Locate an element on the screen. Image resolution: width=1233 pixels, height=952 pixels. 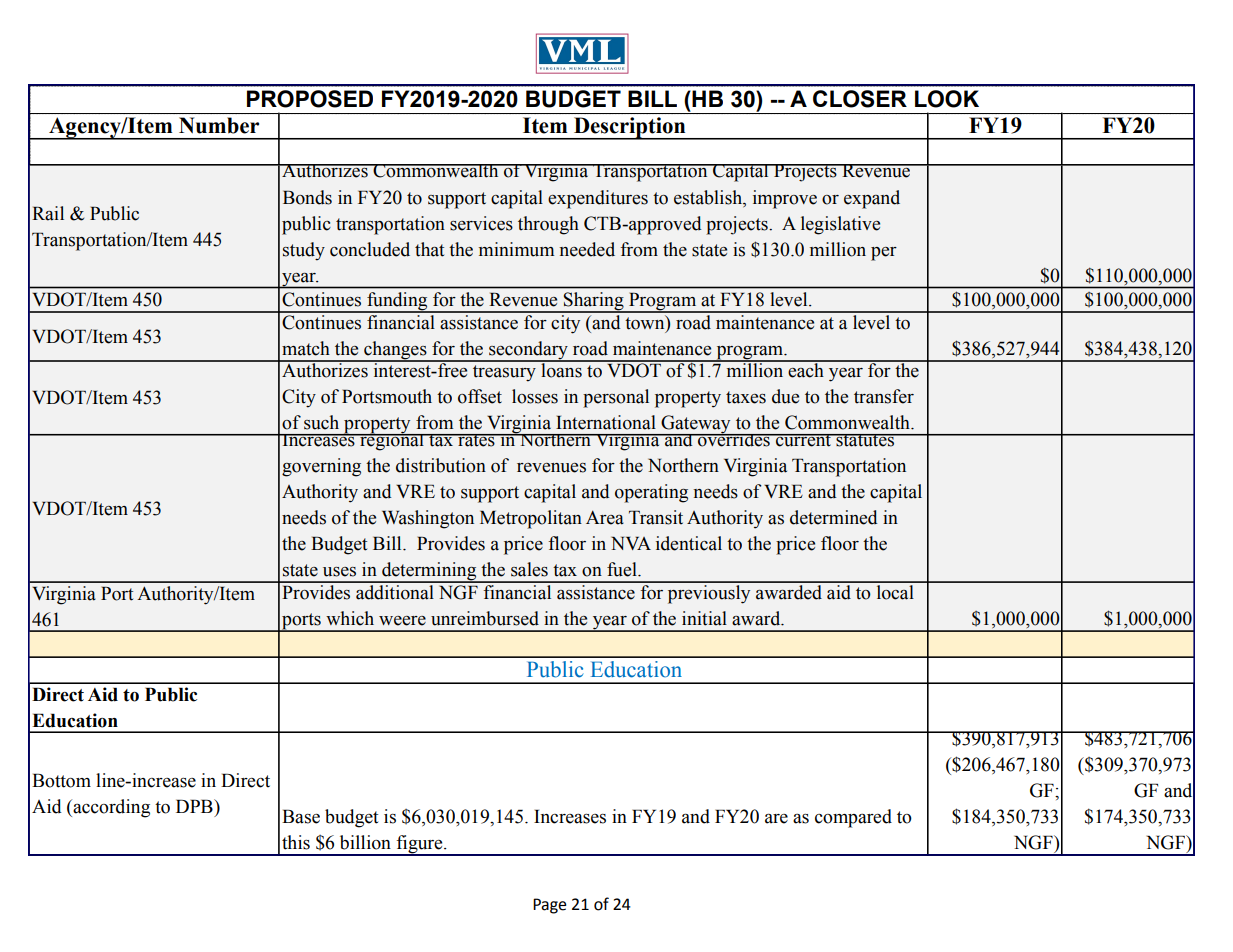
governing is located at coordinates (321, 467).
